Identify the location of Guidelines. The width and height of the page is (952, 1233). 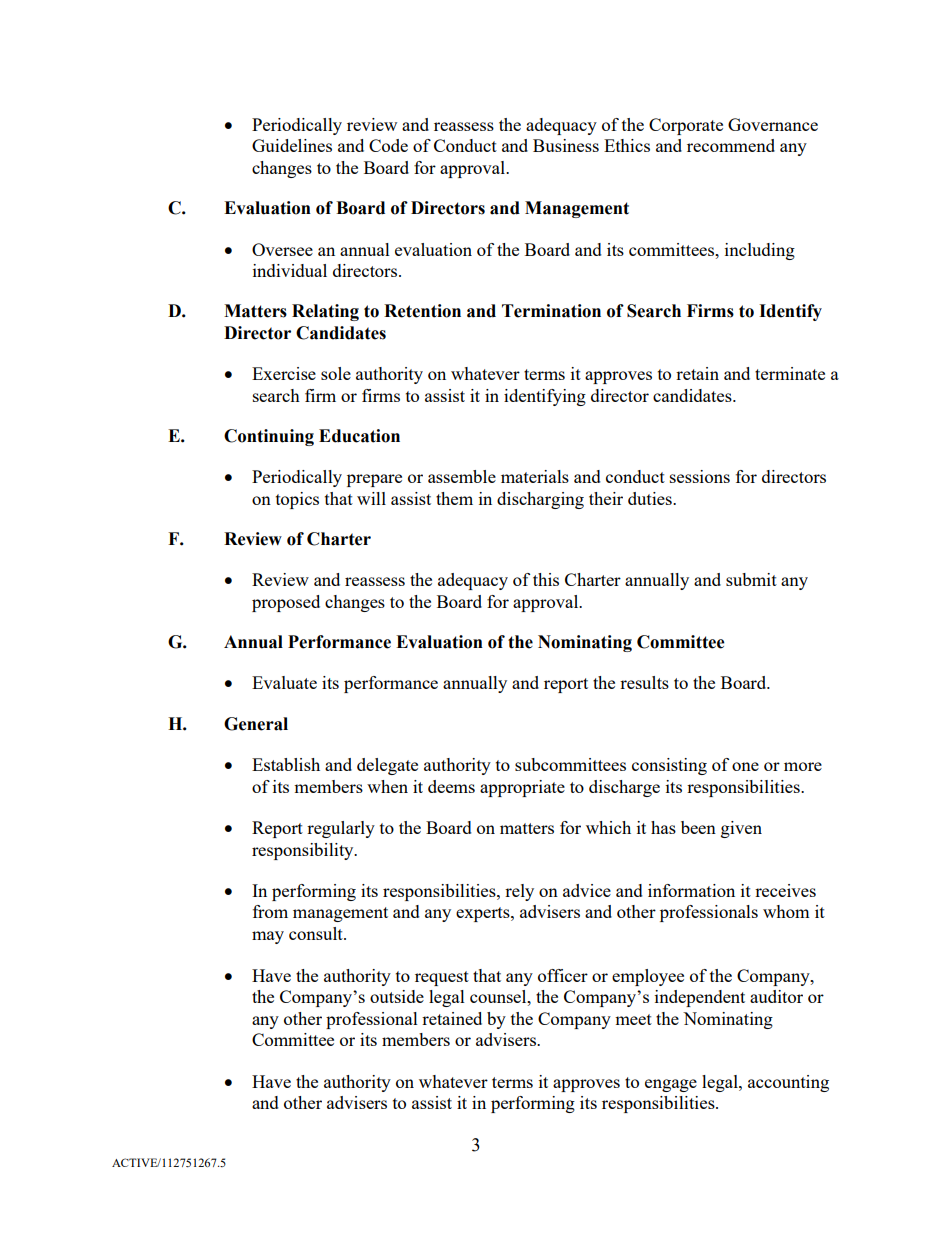
(292, 145).
